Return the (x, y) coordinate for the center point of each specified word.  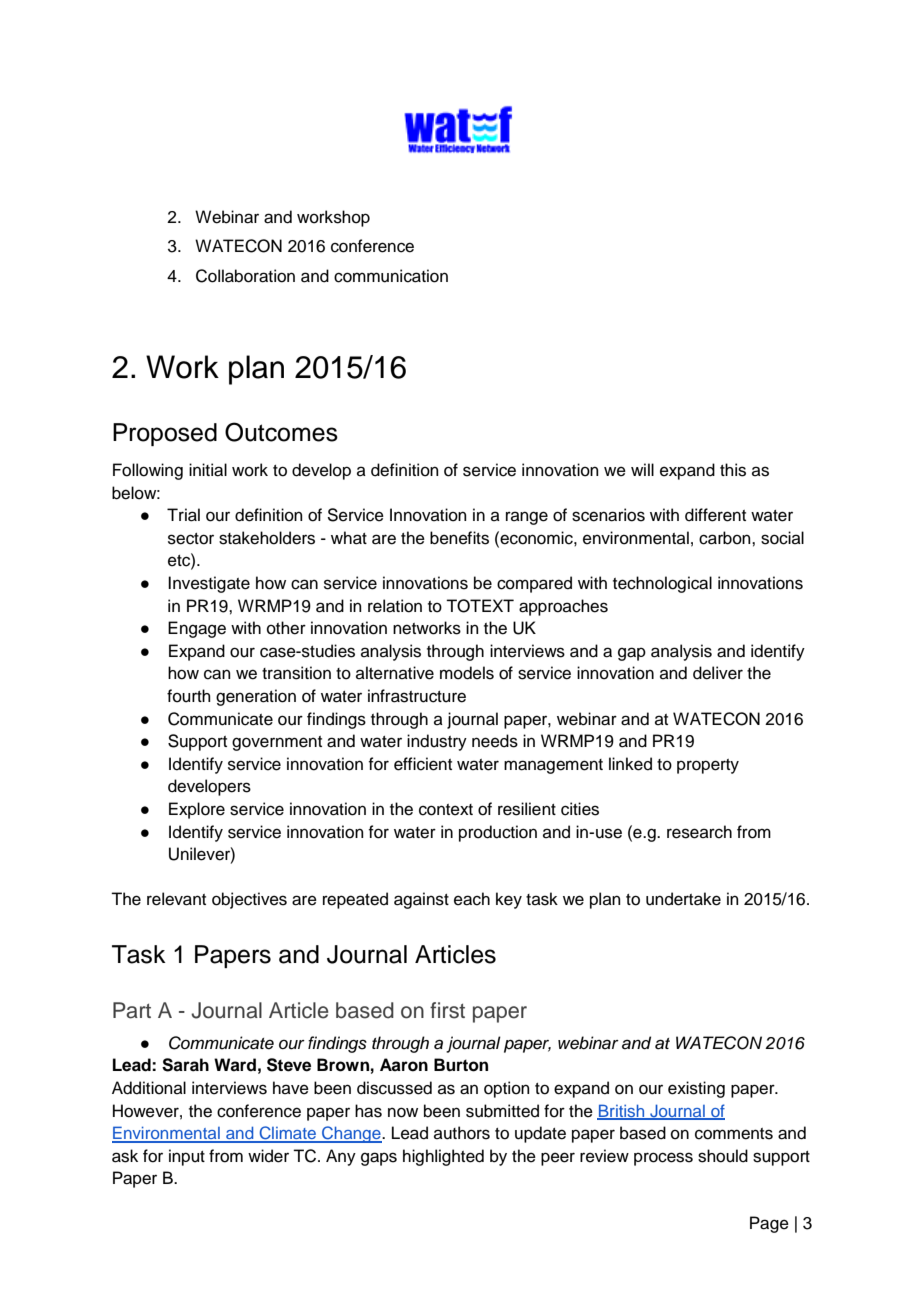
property (708, 766)
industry (437, 742)
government (277, 743)
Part (132, 1010)
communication (391, 276)
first (447, 1010)
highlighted (443, 1157)
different (715, 515)
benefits (459, 538)
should (723, 1156)
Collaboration (245, 276)
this (733, 470)
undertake (683, 899)
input (187, 1157)
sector (191, 539)
